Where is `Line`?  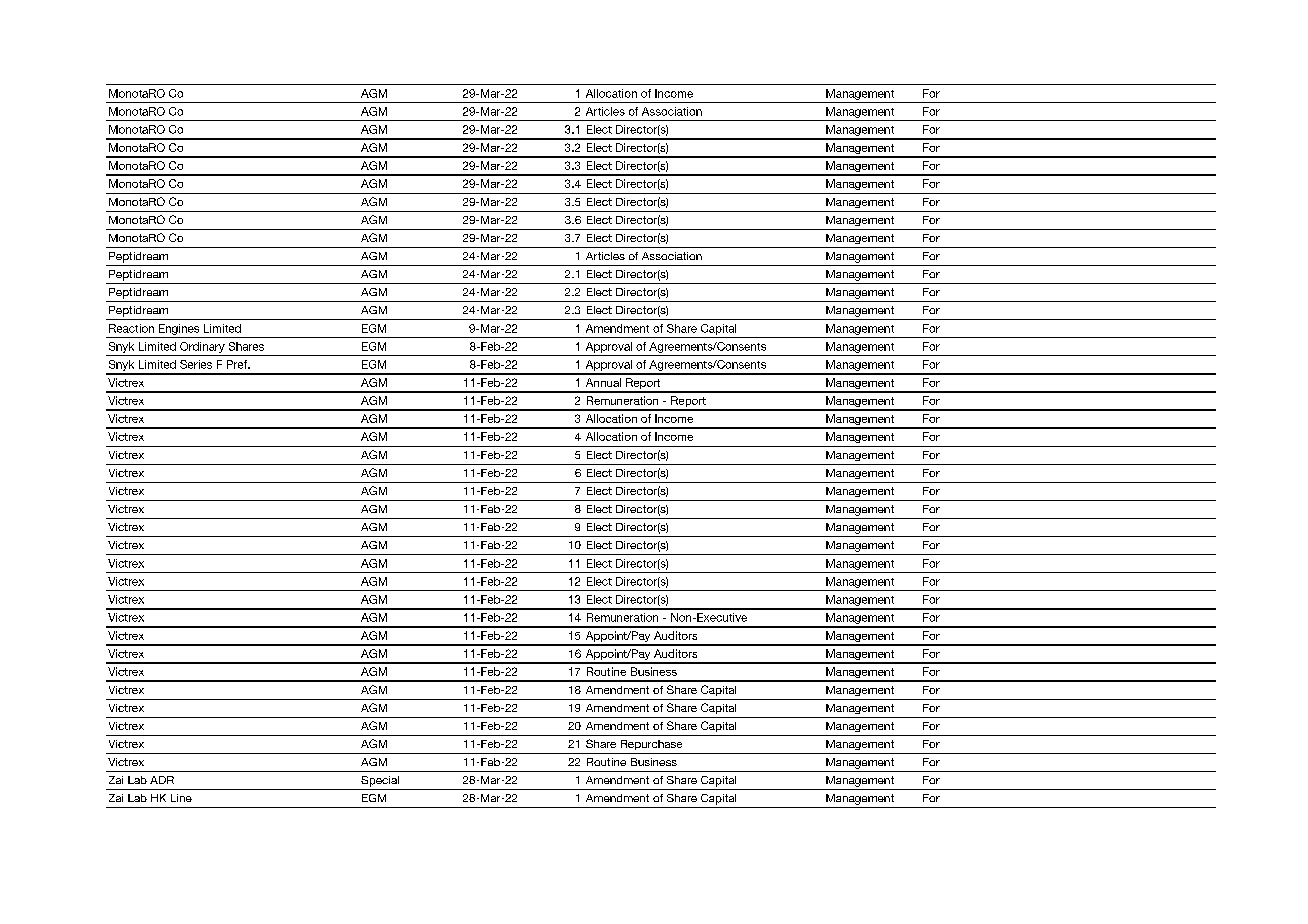 Line is located at coordinates (181, 798).
